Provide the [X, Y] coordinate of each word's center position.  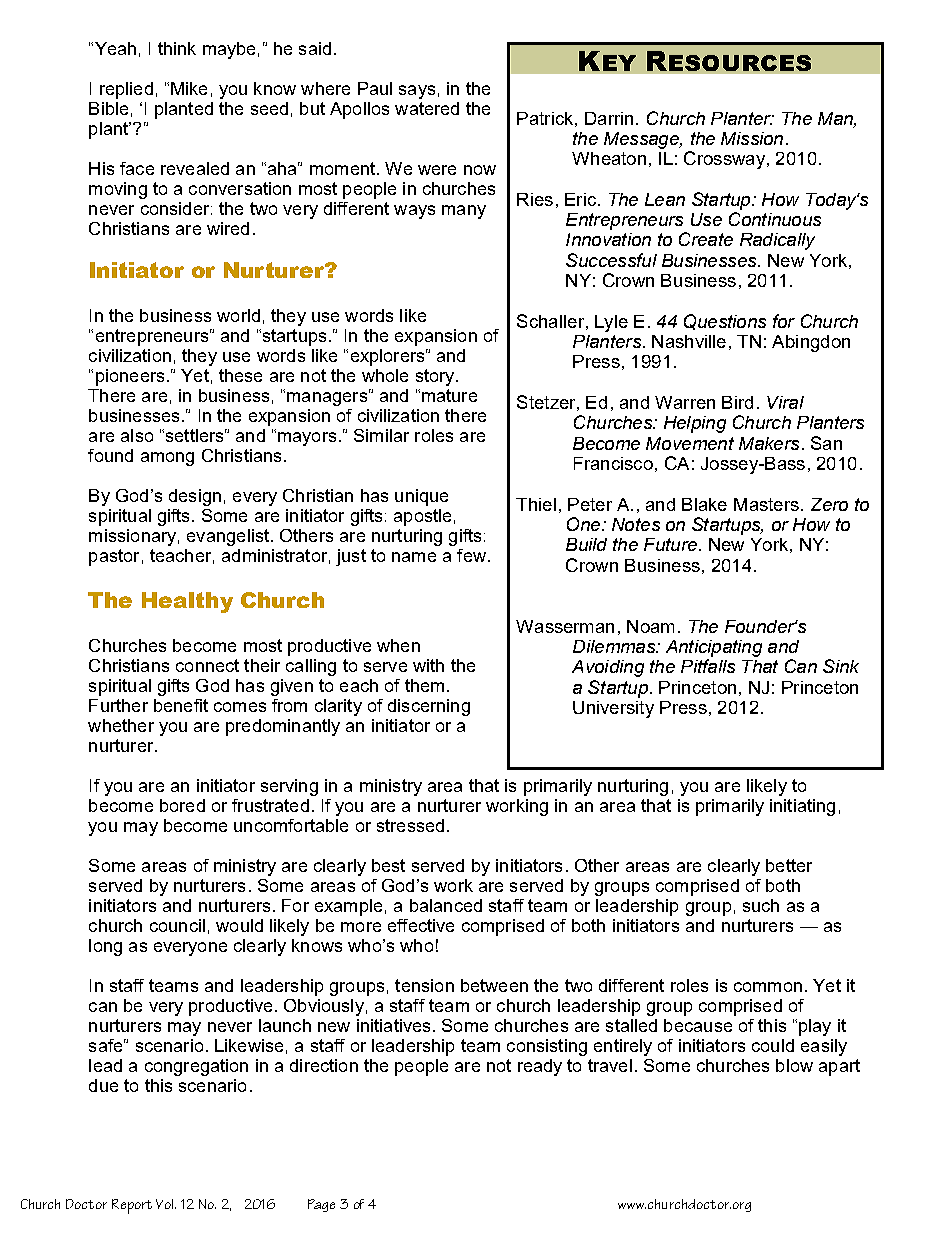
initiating [802, 807]
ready [540, 1067]
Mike [189, 88]
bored [182, 805]
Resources [729, 61]
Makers [769, 443]
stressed [410, 825]
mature [449, 395]
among [167, 459]
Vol [166, 1204]
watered [427, 108]
